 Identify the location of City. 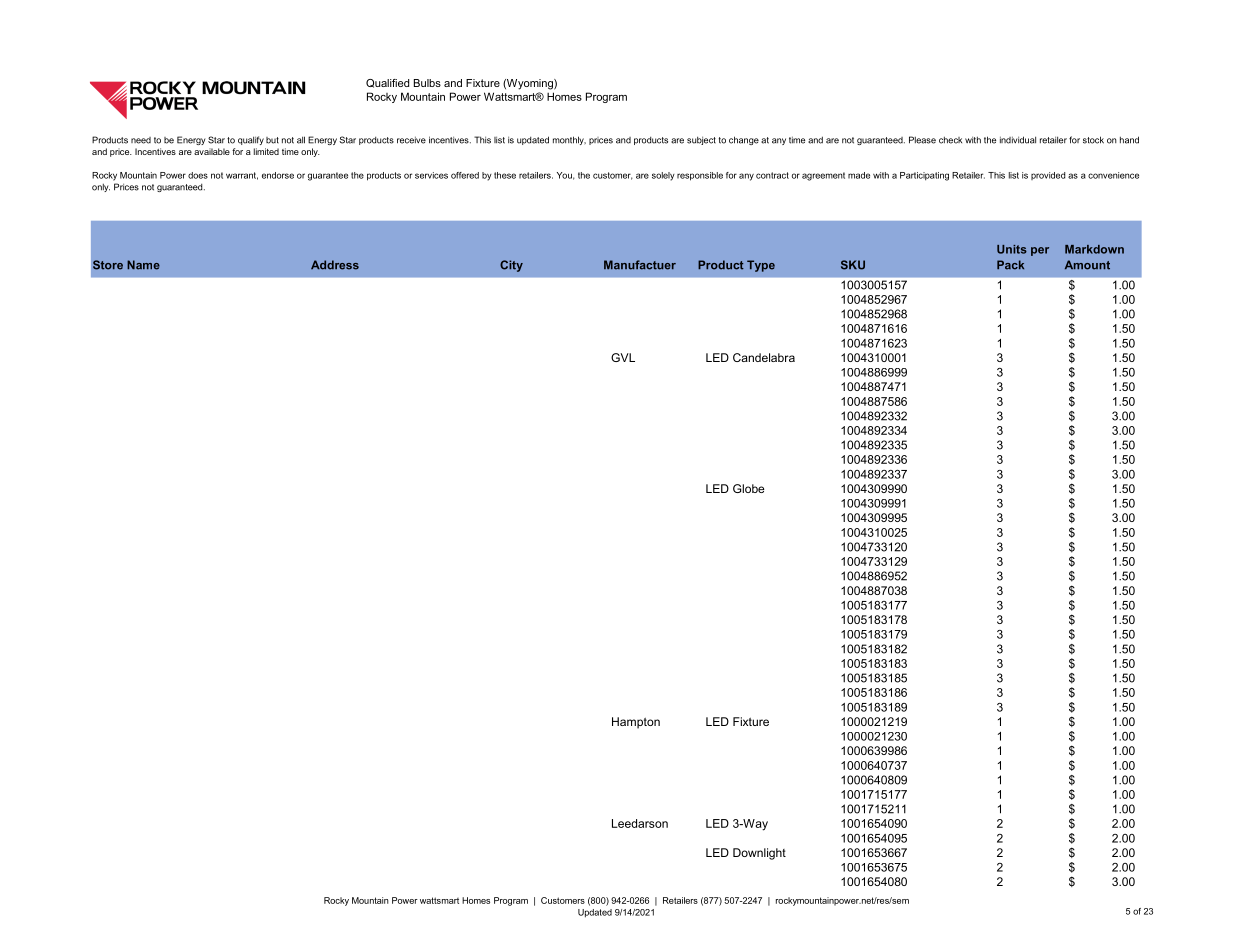
(511, 266).
